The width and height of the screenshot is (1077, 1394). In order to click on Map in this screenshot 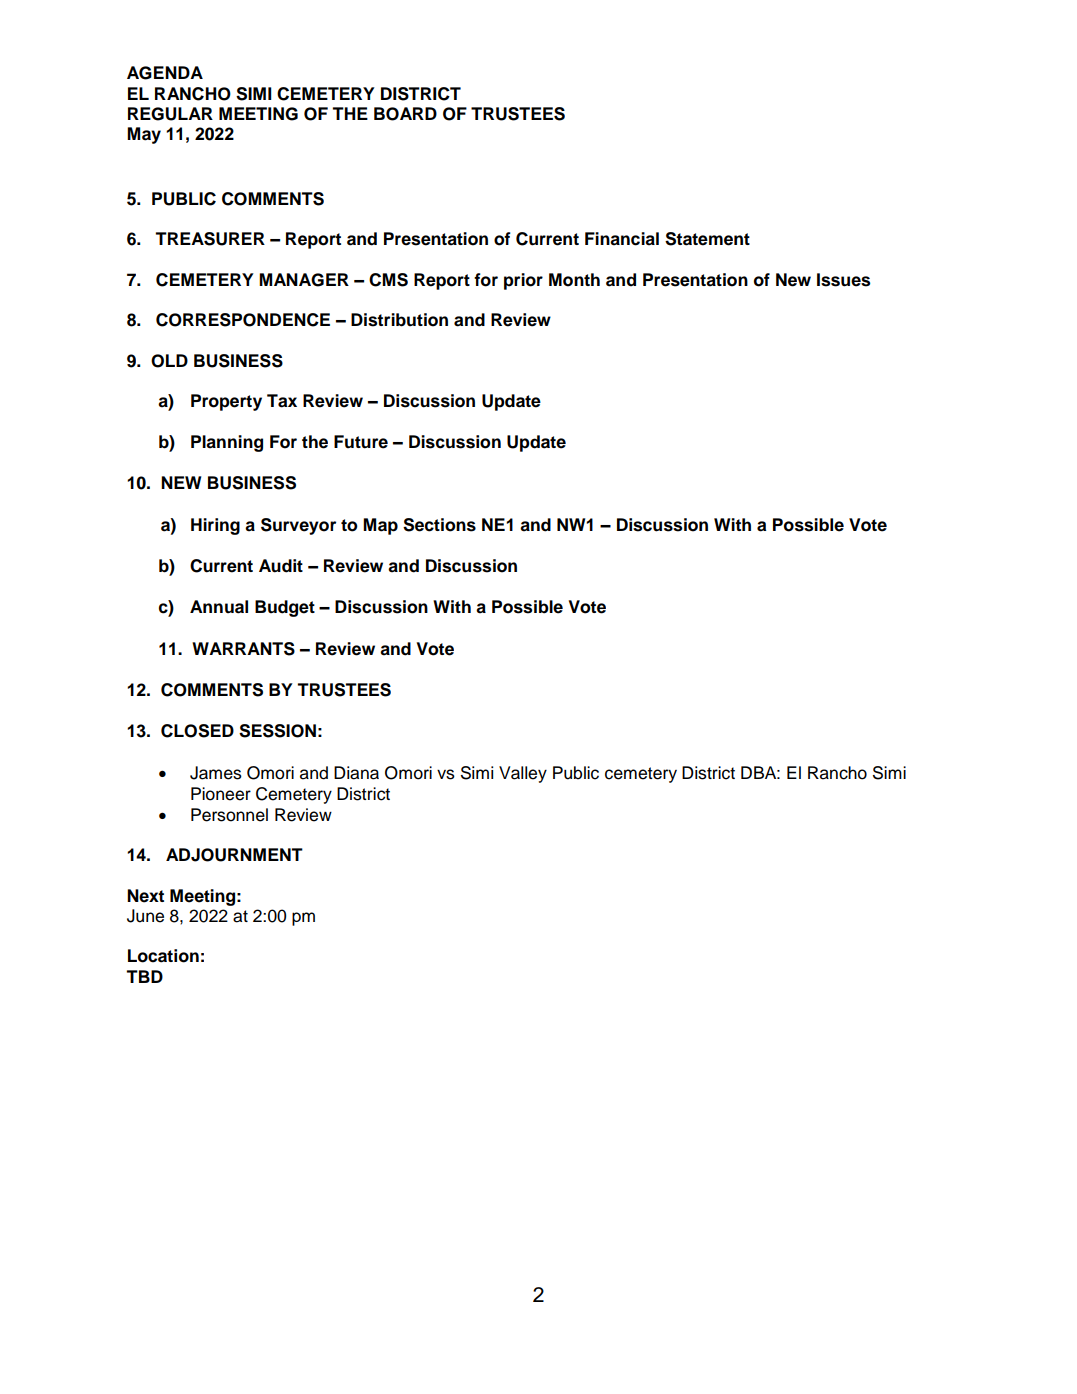, I will do `click(380, 526)`.
